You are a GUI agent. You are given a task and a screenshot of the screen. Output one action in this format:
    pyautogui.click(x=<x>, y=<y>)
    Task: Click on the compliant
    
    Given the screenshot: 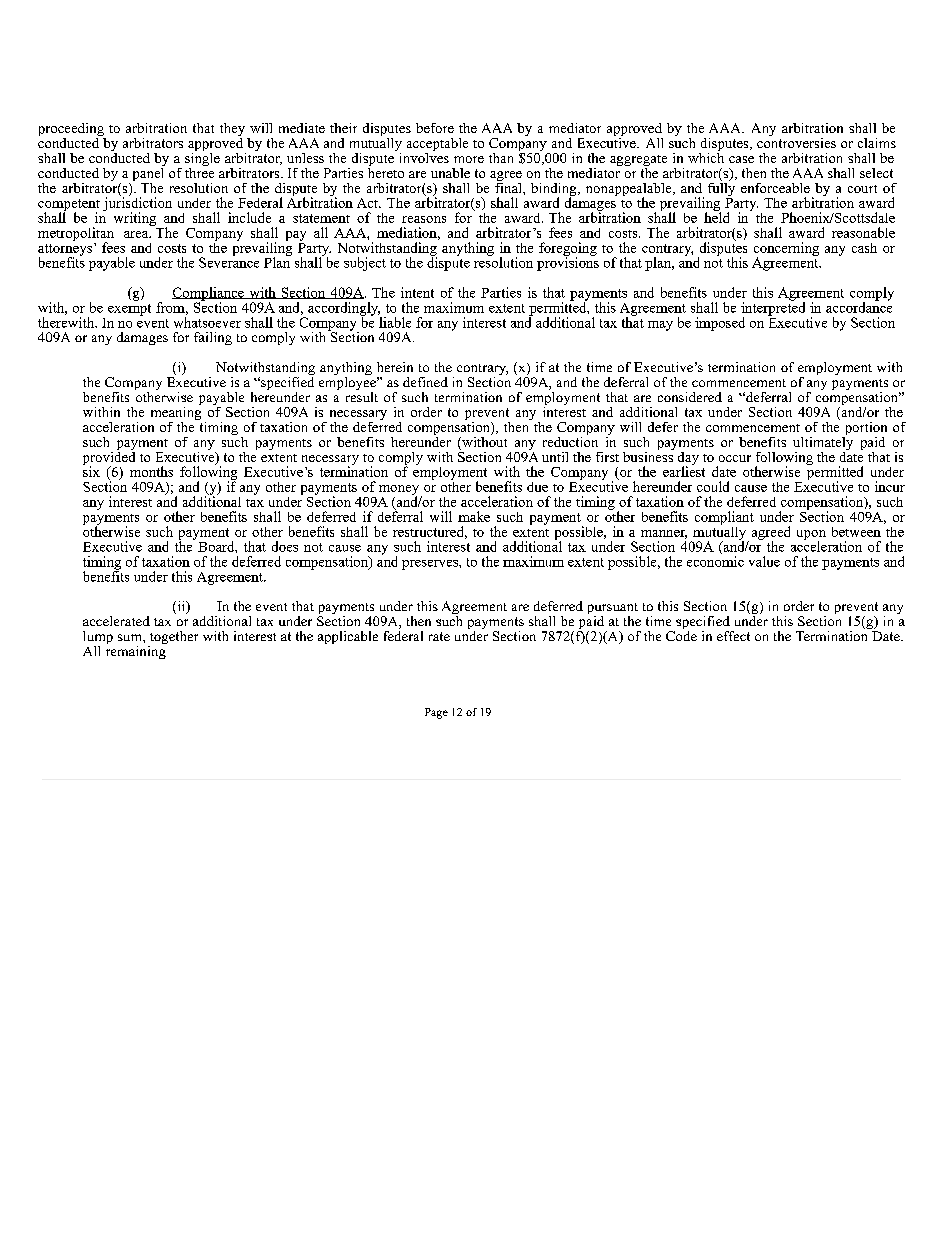 What is the action you would take?
    pyautogui.click(x=724, y=518)
